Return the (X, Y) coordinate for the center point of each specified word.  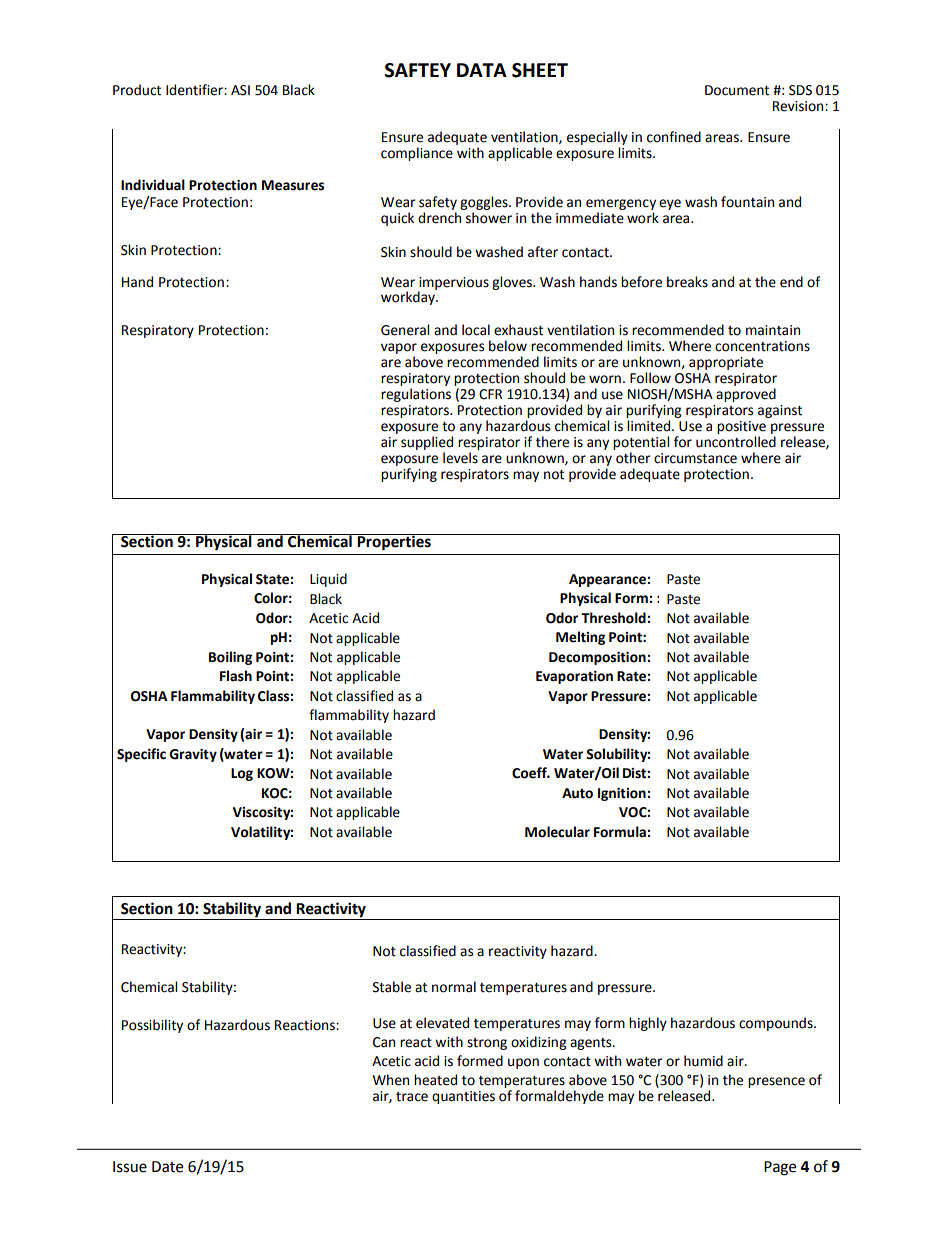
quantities (463, 1097)
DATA (482, 70)
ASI (240, 90)
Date (167, 1167)
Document (737, 90)
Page (780, 1168)
